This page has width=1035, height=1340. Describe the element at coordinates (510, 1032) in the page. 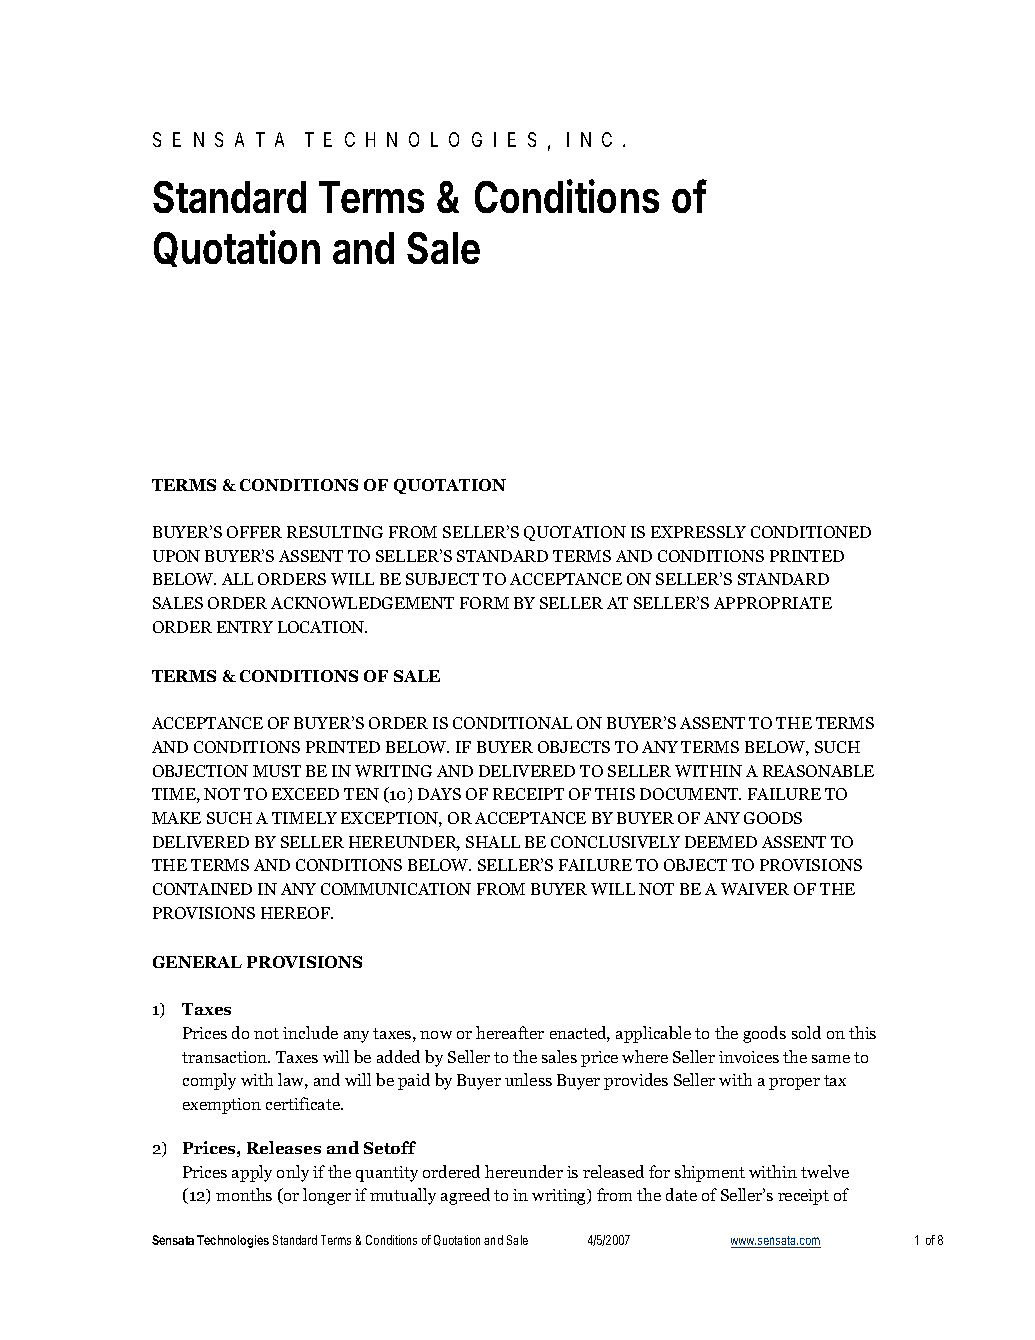

I see `hereafter` at that location.
